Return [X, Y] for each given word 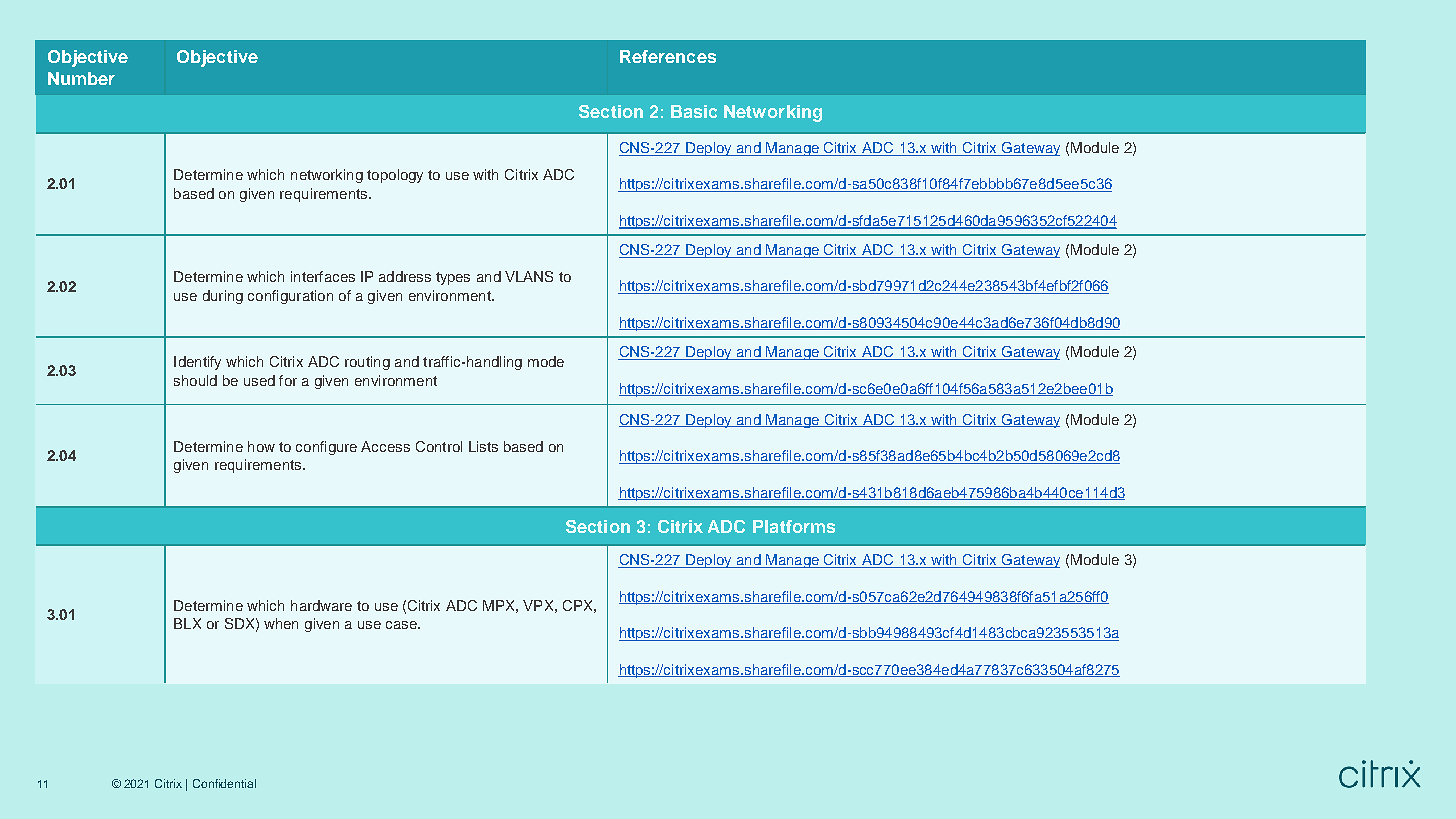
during [223, 297]
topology [395, 176]
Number [81, 78]
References [668, 56]
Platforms [794, 526]
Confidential [224, 783]
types [453, 278]
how [261, 446]
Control [439, 446]
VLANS [529, 276]
